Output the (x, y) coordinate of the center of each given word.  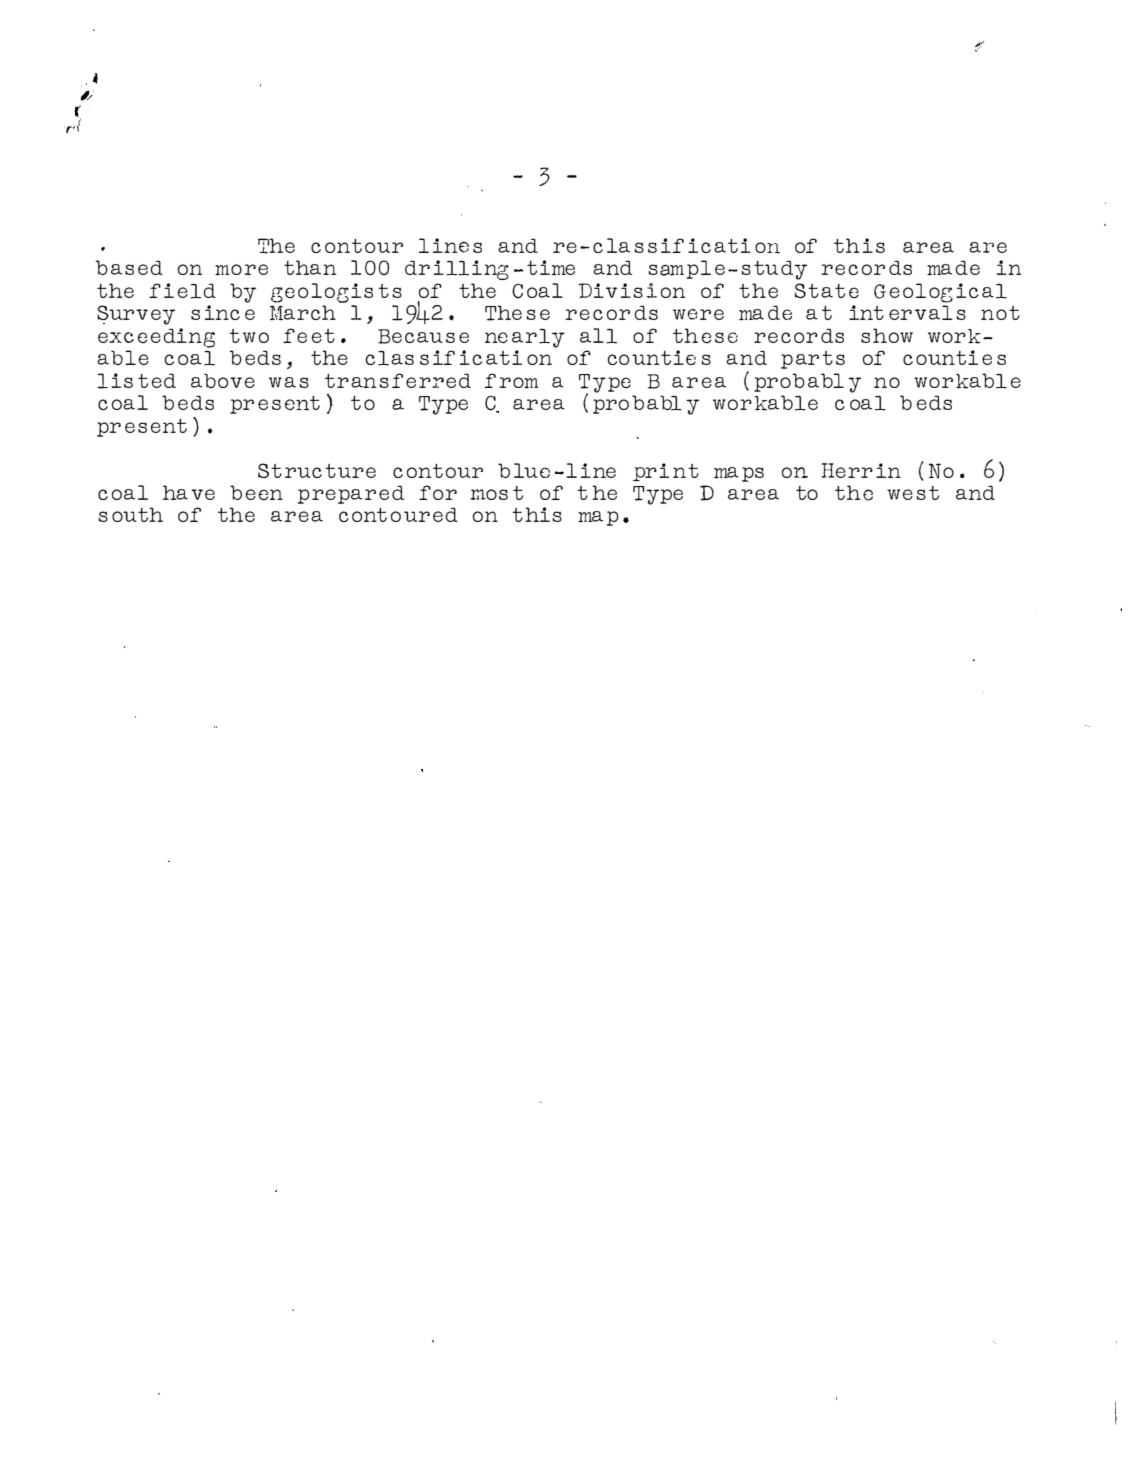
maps (739, 474)
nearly (525, 338)
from (512, 380)
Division (631, 290)
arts (820, 358)
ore (249, 269)
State (827, 290)
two (249, 336)
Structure (317, 470)
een (264, 494)
